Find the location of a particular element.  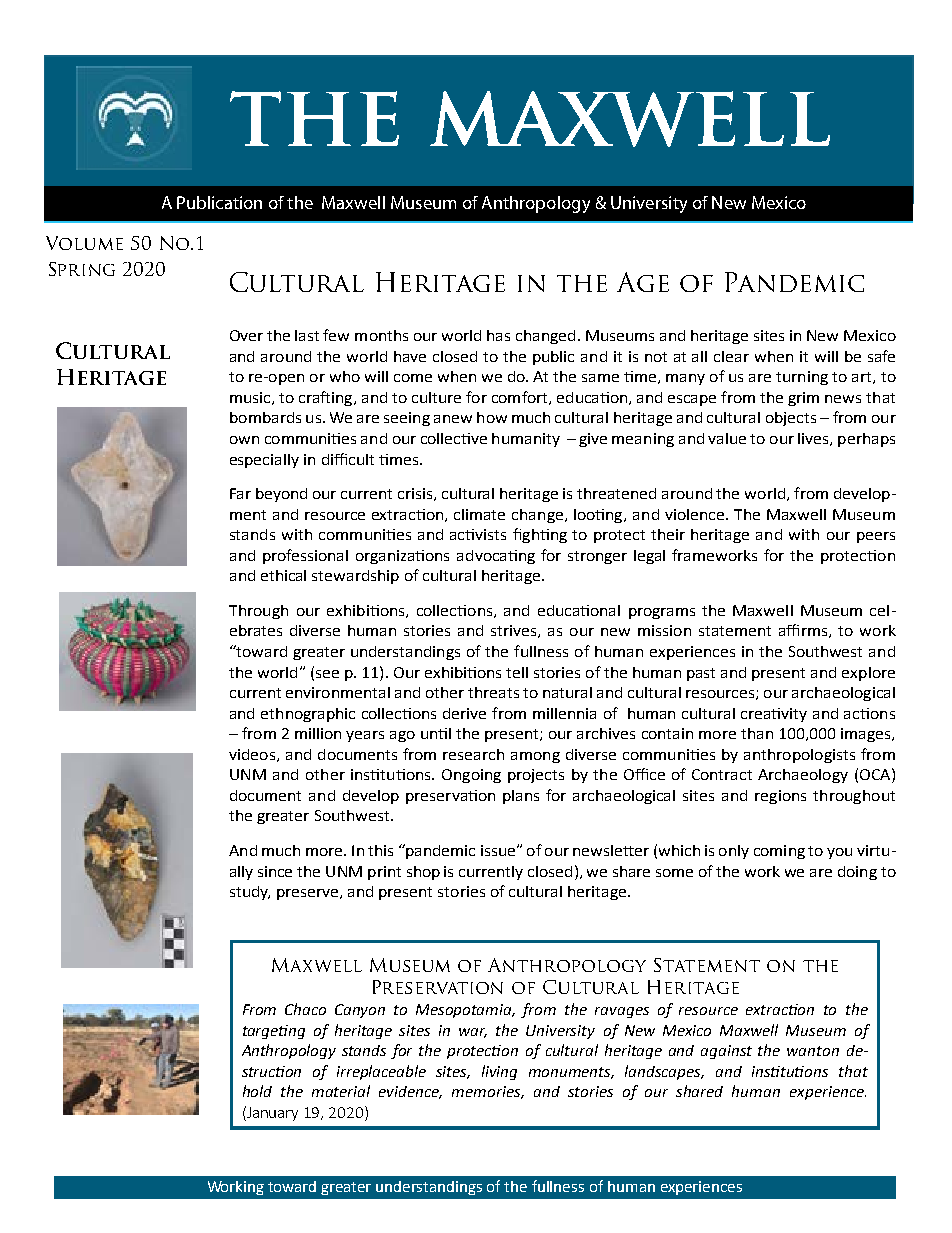

has is located at coordinates (498, 335).
